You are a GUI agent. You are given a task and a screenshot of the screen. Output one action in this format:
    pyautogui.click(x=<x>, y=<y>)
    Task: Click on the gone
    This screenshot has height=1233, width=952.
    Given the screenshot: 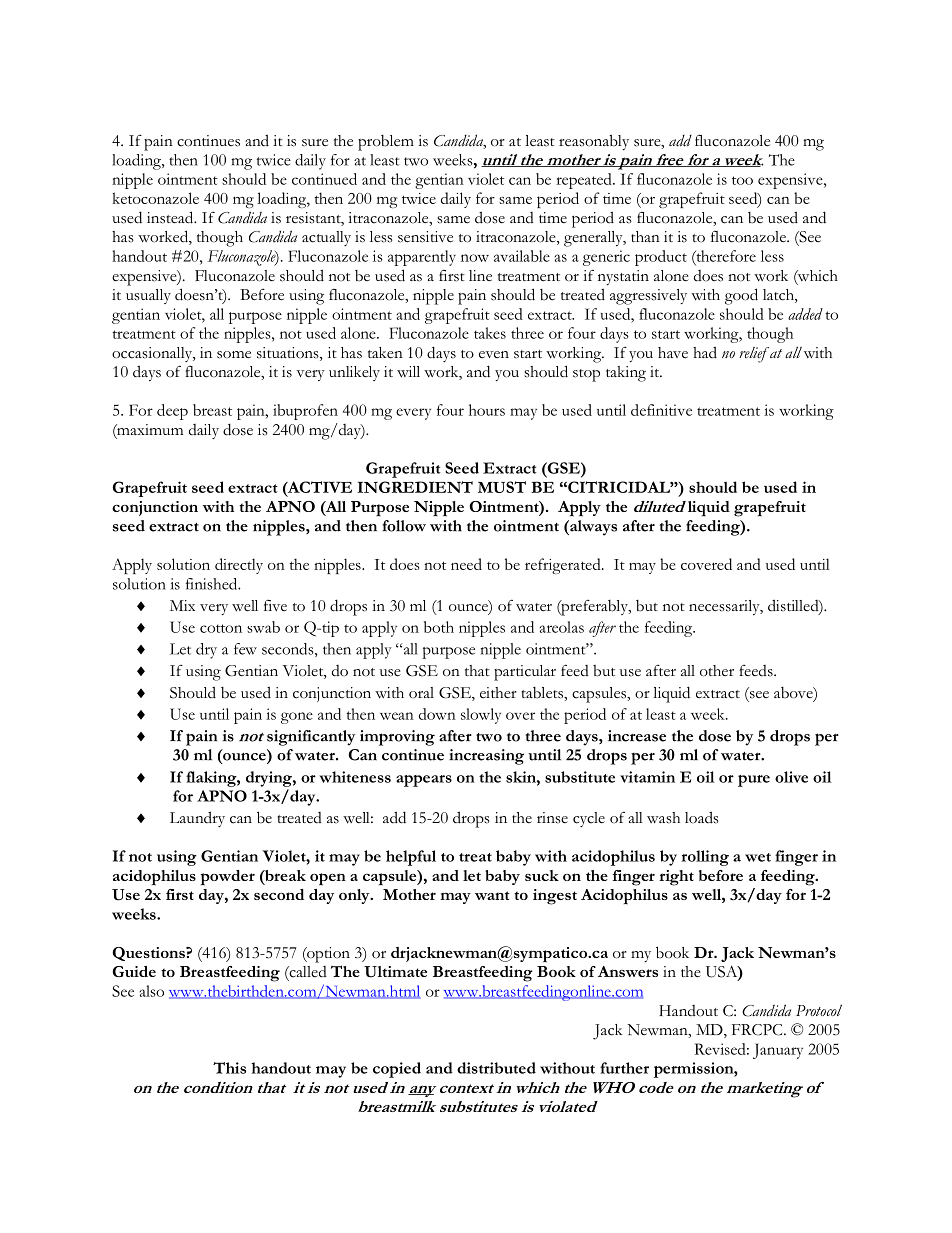 What is the action you would take?
    pyautogui.click(x=297, y=718)
